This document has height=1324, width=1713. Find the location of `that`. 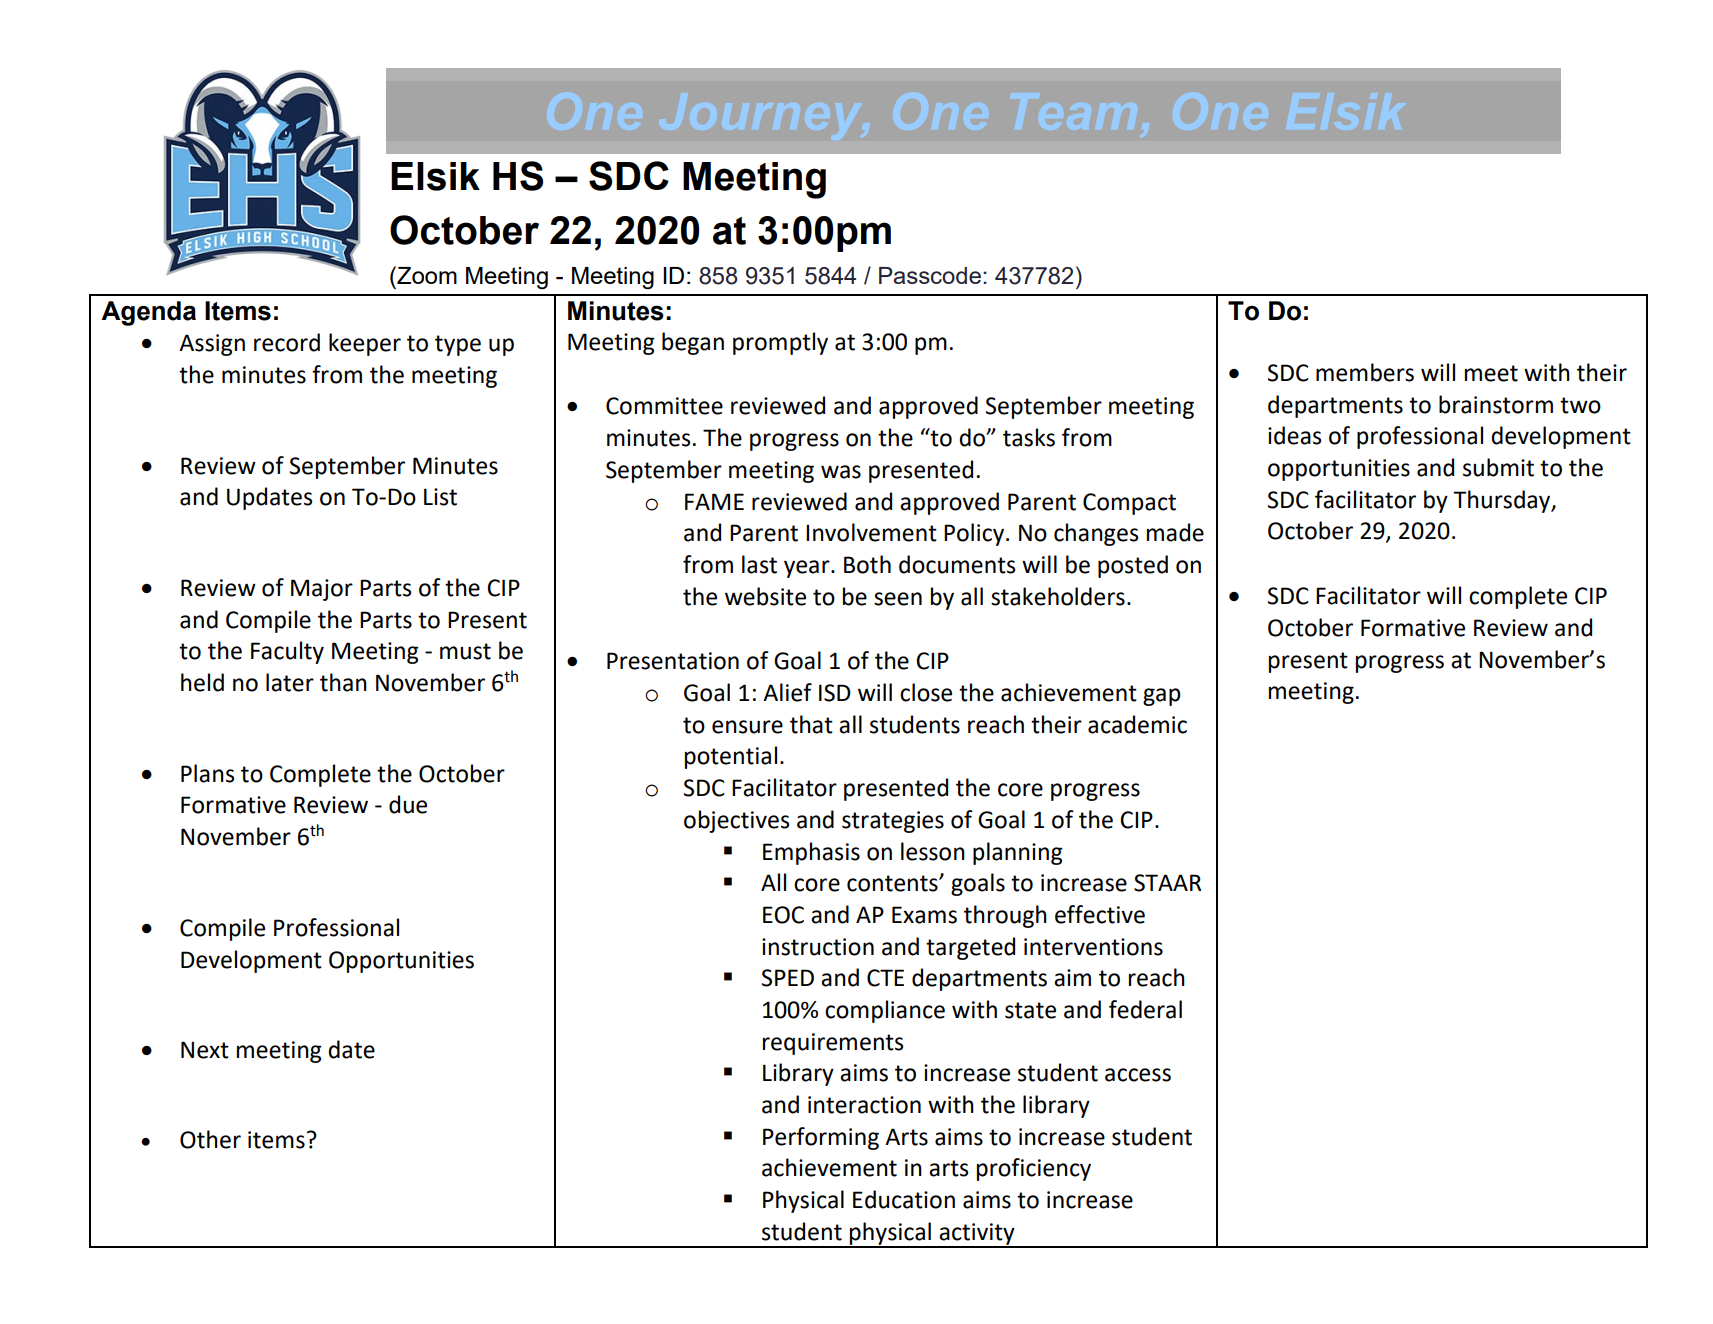

that is located at coordinates (811, 724).
